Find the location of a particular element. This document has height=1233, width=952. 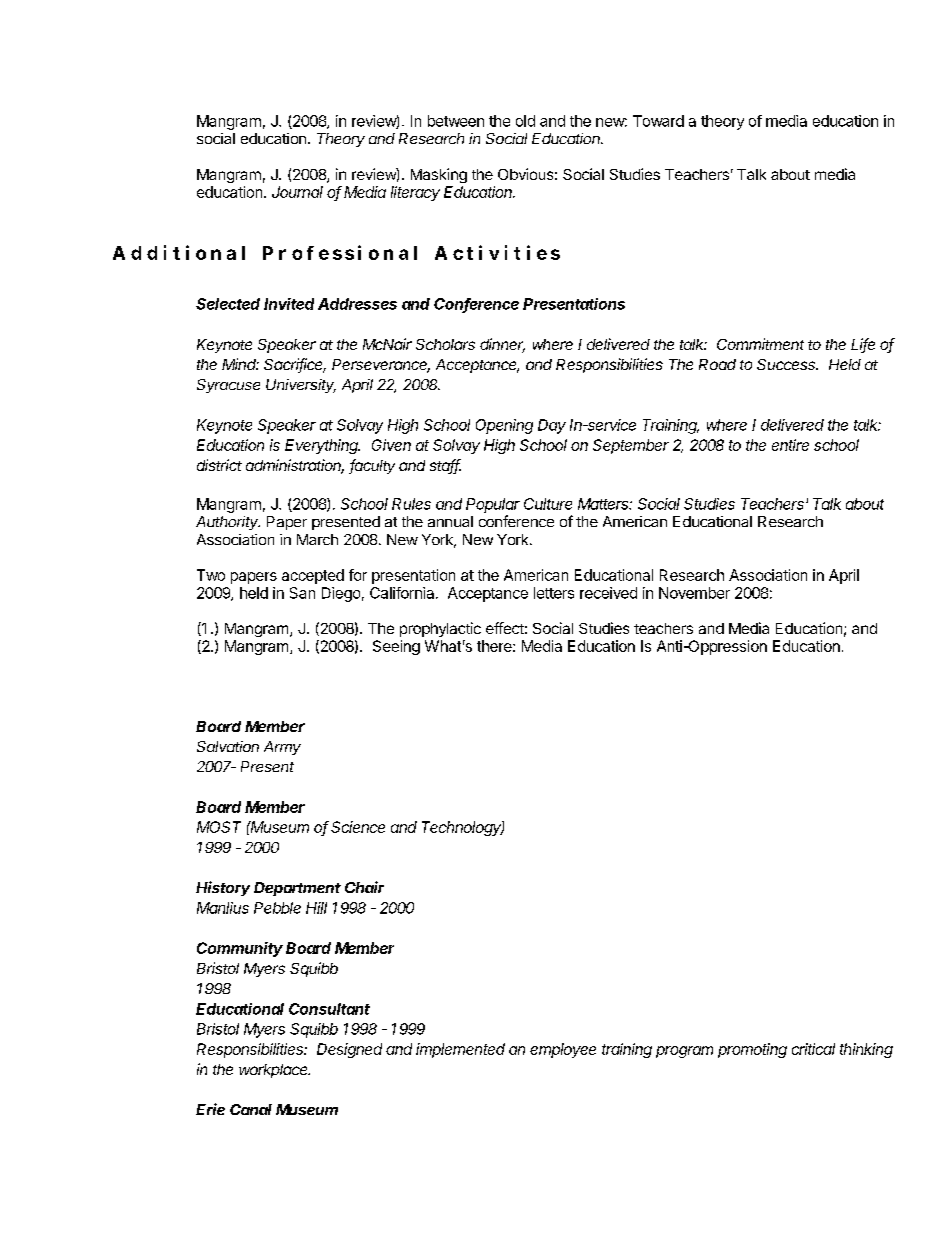

employee is located at coordinates (563, 1050).
